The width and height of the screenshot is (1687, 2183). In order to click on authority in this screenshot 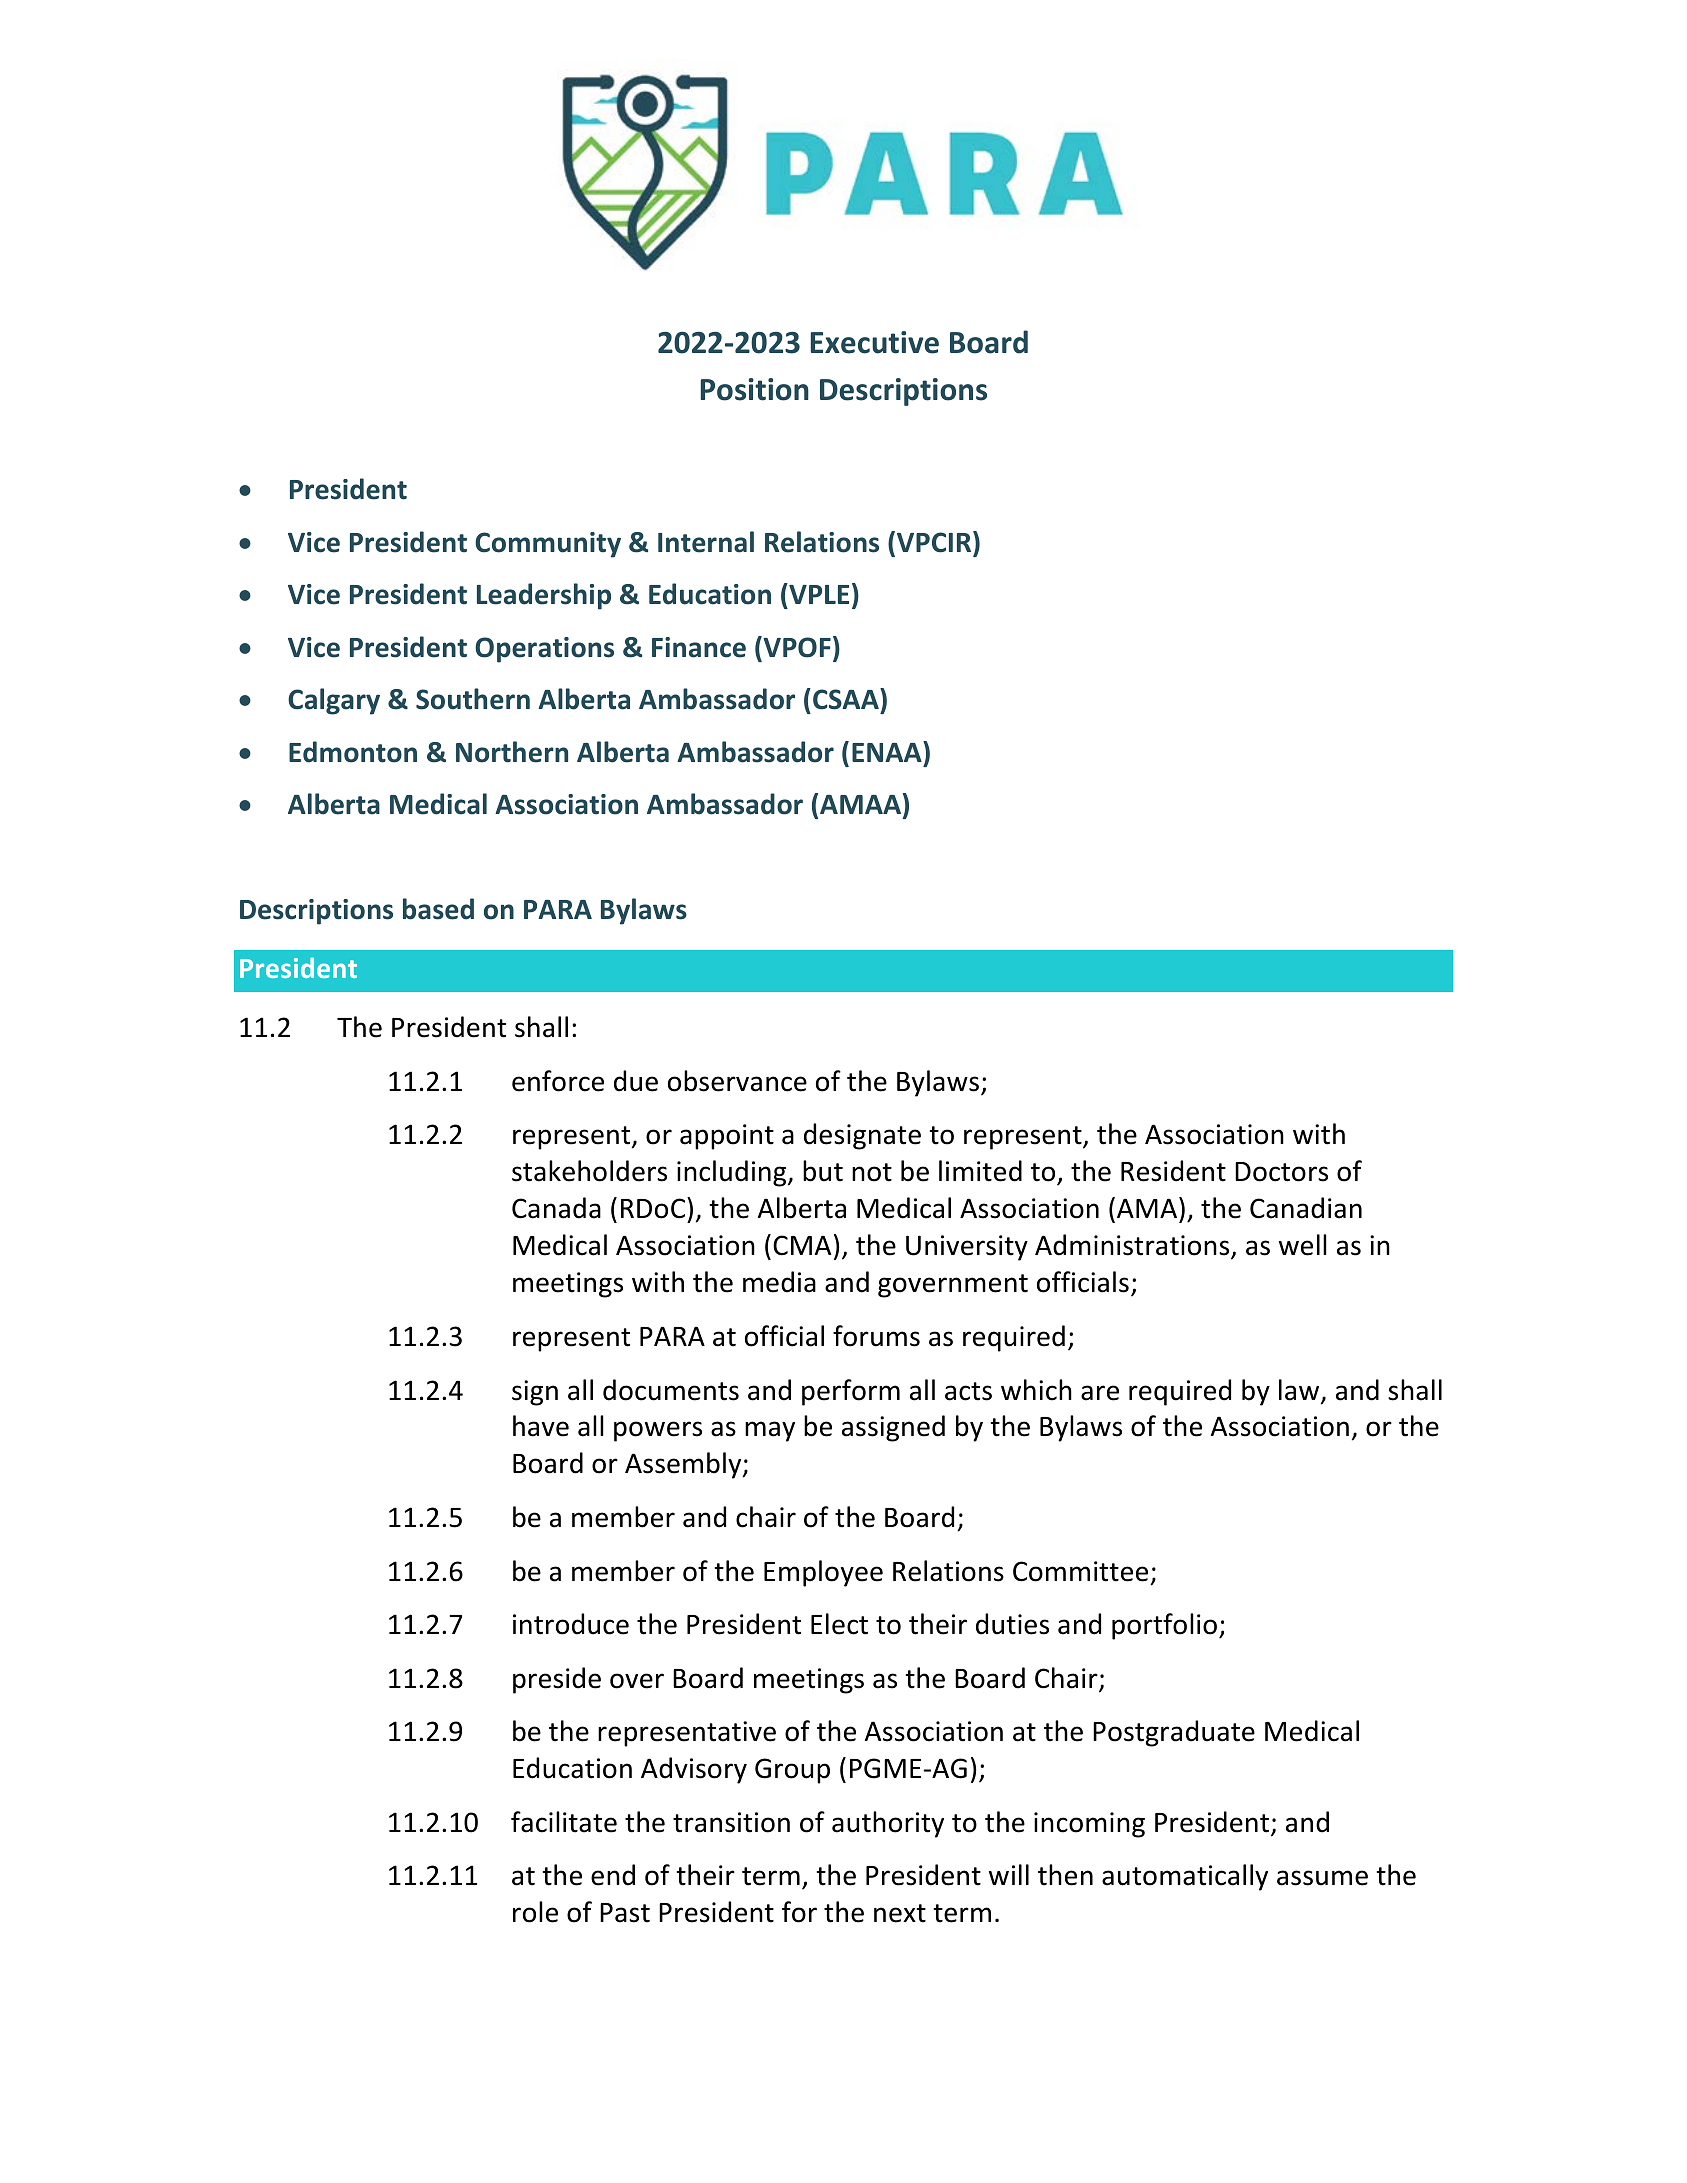, I will do `click(888, 1824)`.
